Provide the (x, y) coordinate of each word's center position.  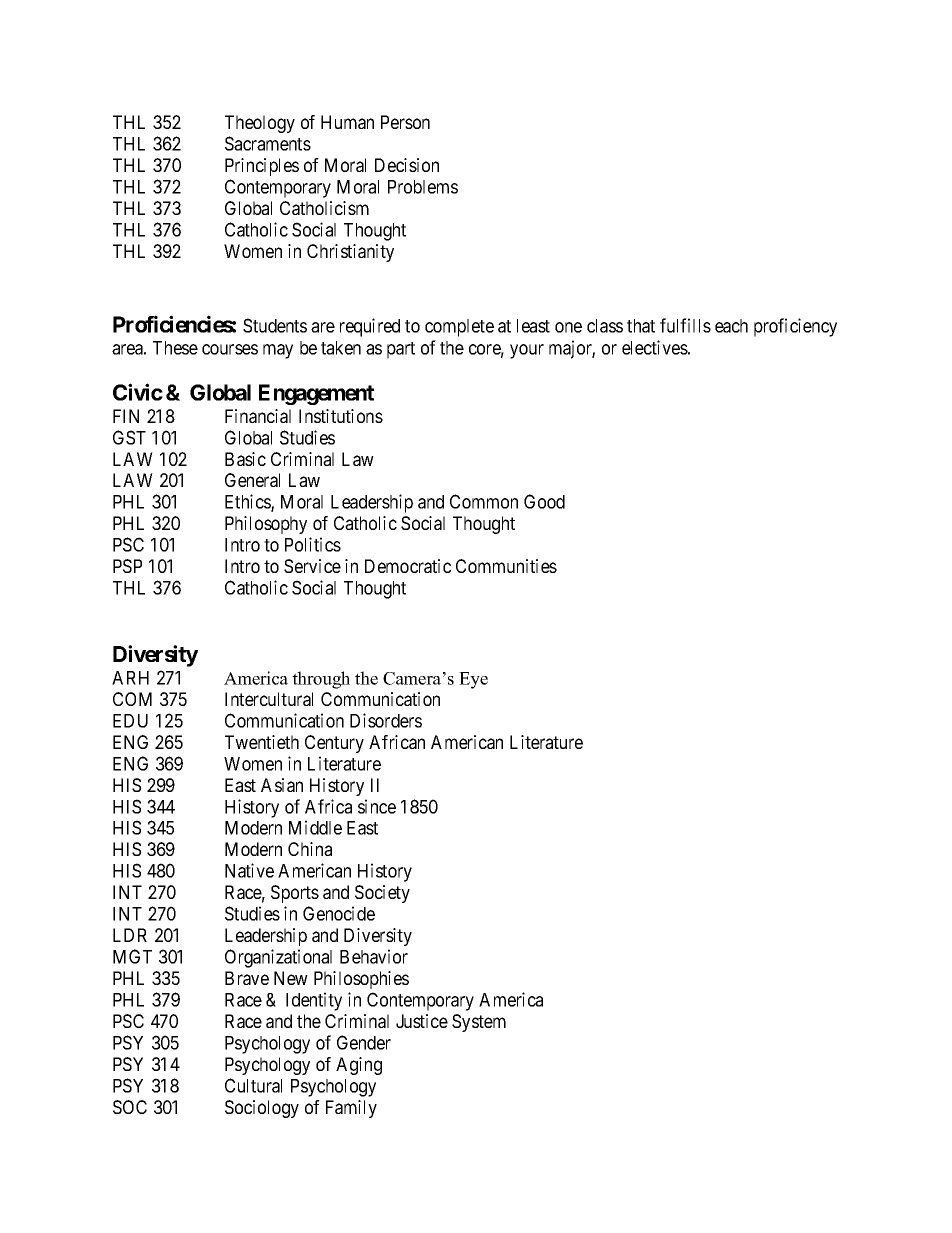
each (731, 326)
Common (484, 501)
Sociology (262, 1109)
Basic (245, 459)
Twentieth (262, 742)
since (377, 806)
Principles (262, 167)
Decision (407, 165)
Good (544, 501)
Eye (473, 680)
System (479, 1023)
